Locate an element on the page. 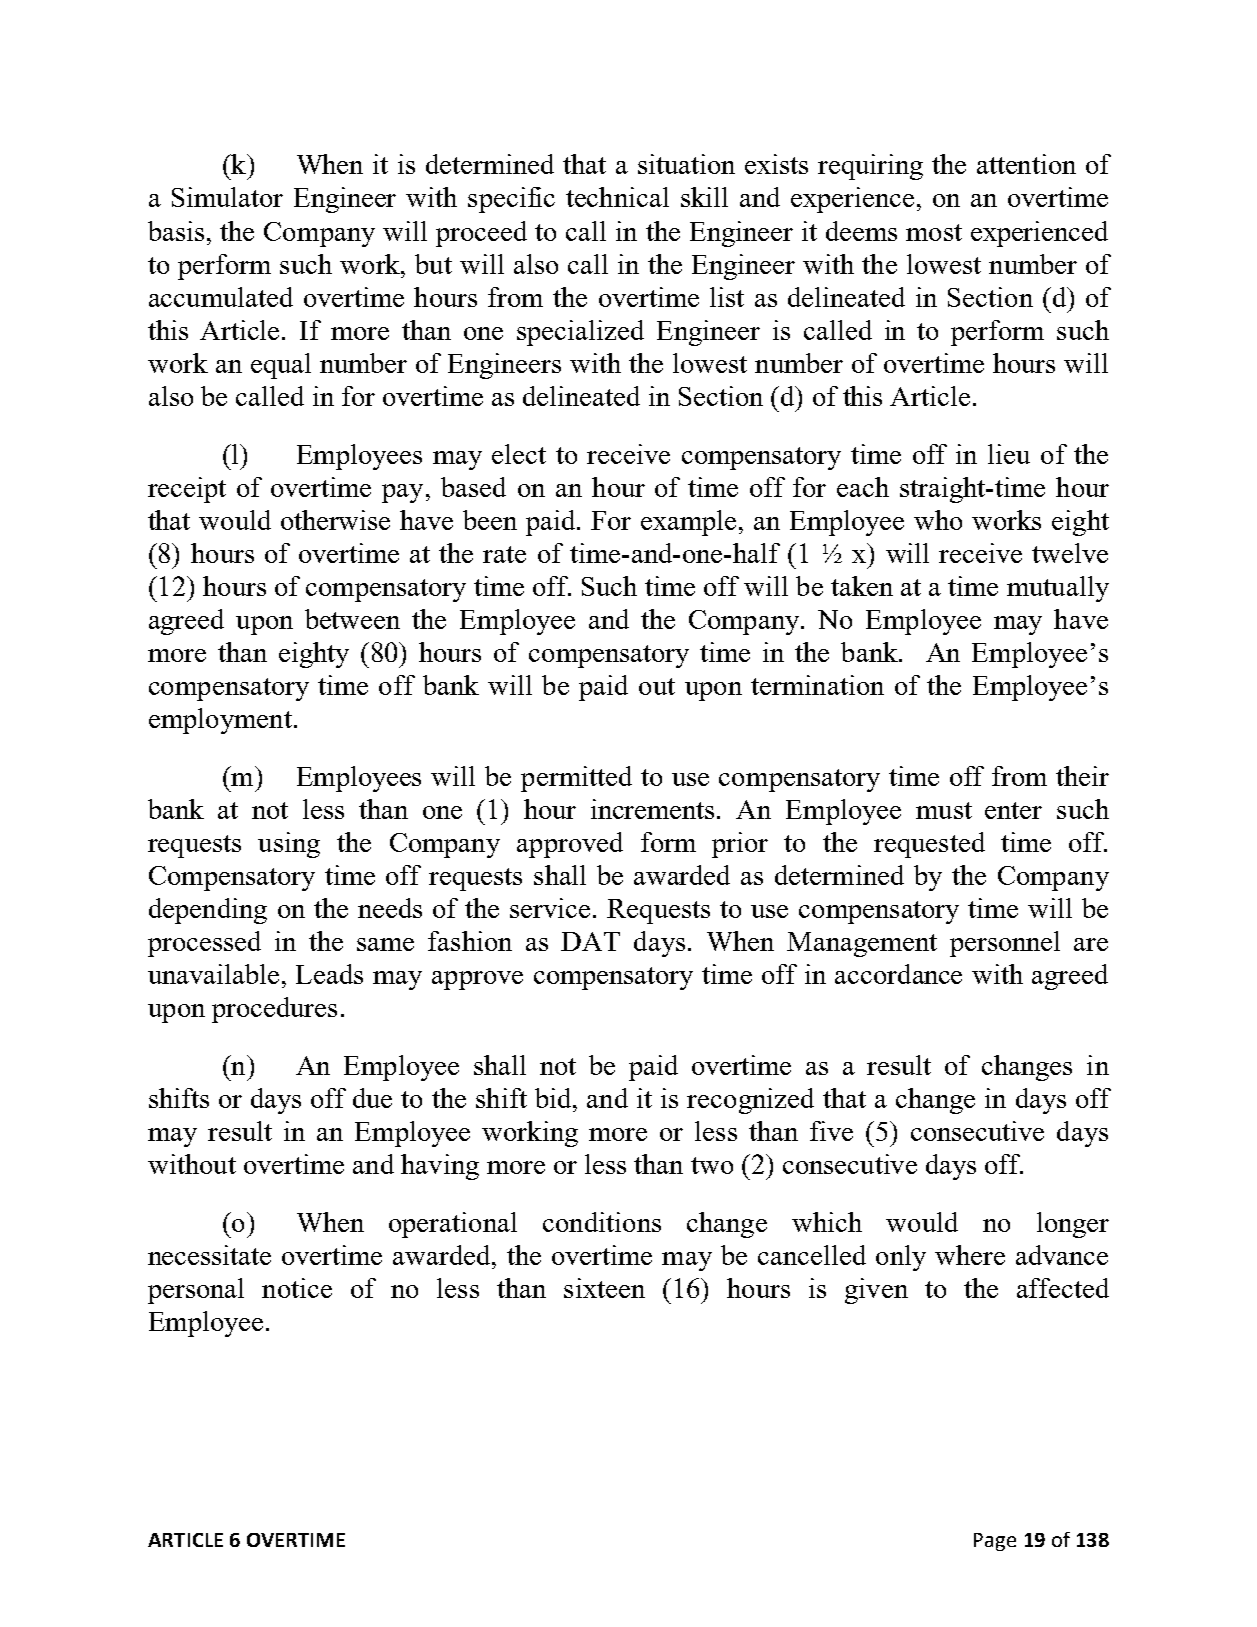 This page has height=1627, width=1257. using is located at coordinates (289, 845).
